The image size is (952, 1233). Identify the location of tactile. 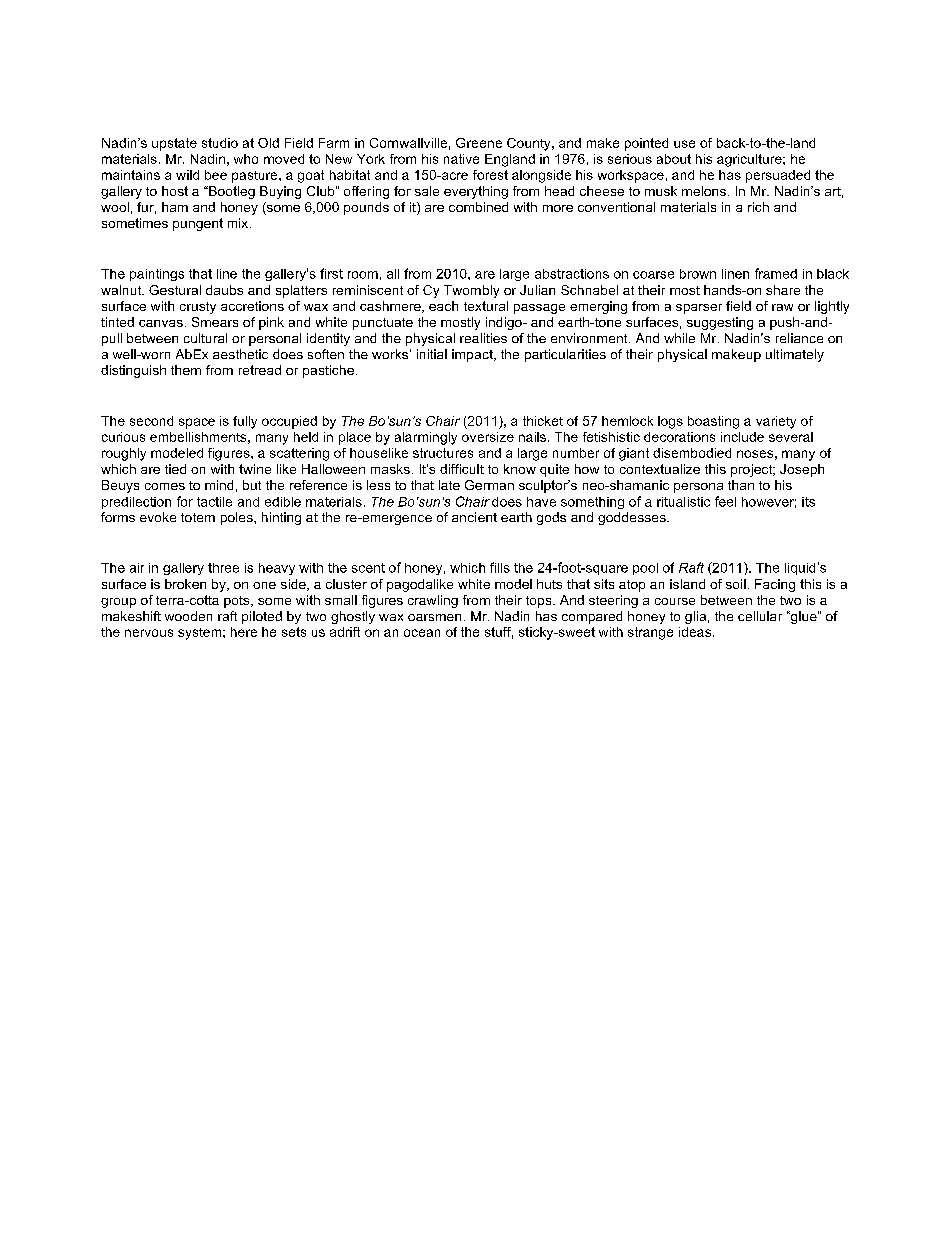
(214, 502).
